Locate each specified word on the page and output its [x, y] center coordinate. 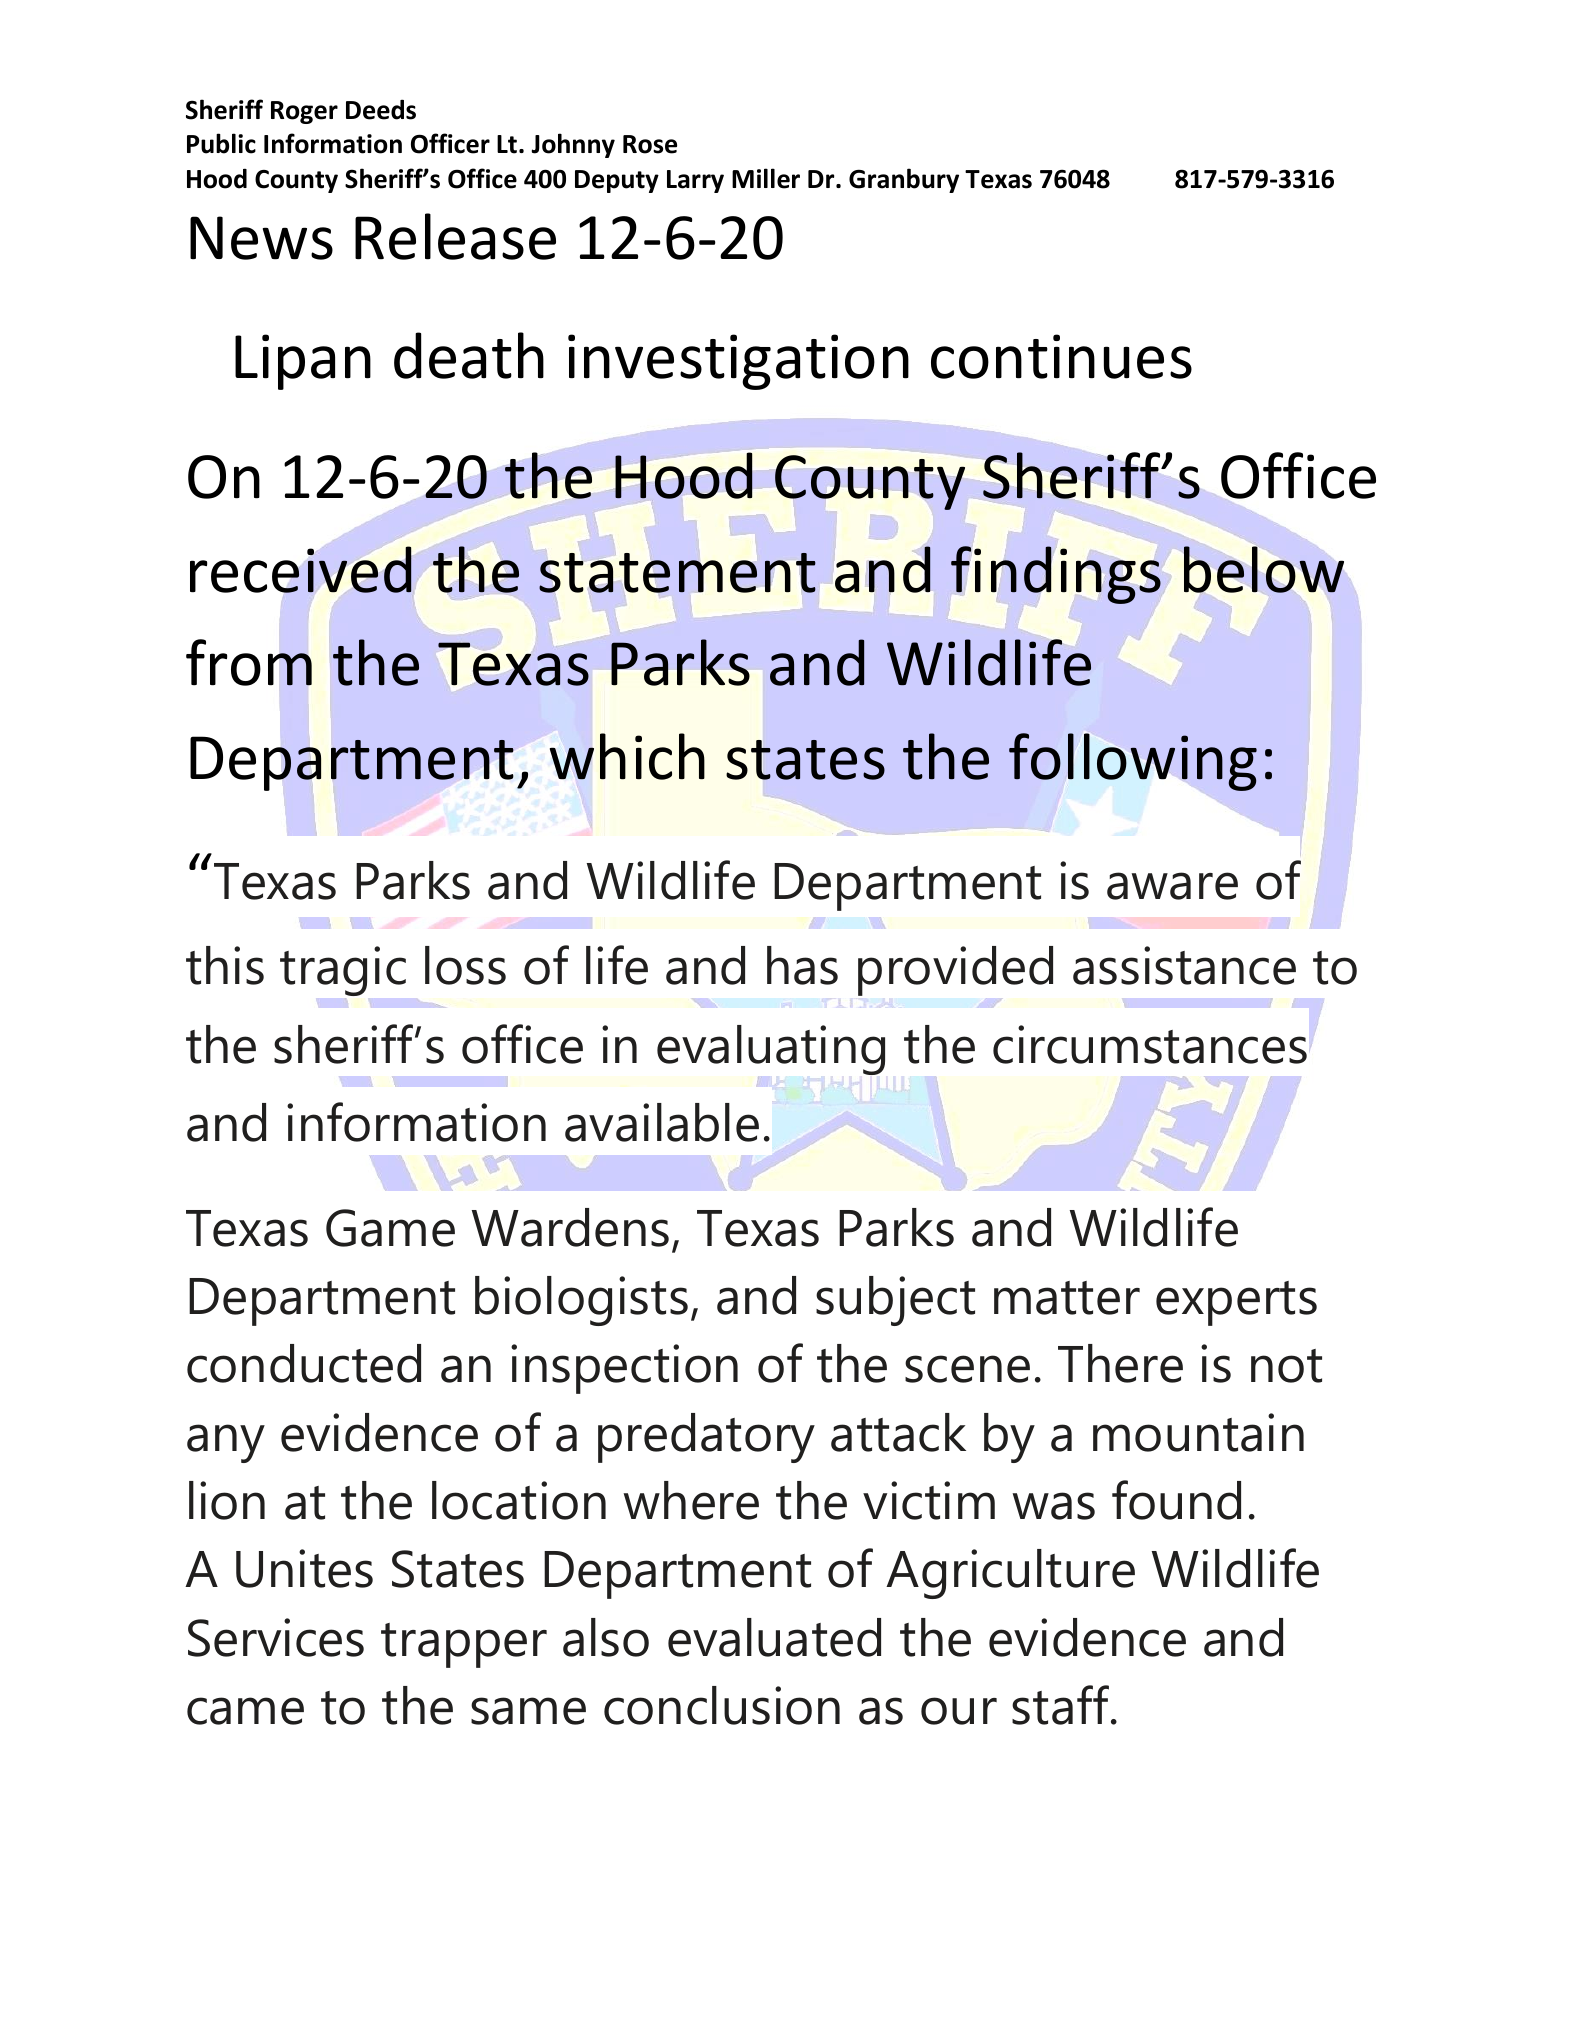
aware [1172, 886]
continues [1061, 356]
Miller [766, 178]
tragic [343, 972]
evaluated [774, 1637]
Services [276, 1637]
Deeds [381, 109]
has [802, 965]
